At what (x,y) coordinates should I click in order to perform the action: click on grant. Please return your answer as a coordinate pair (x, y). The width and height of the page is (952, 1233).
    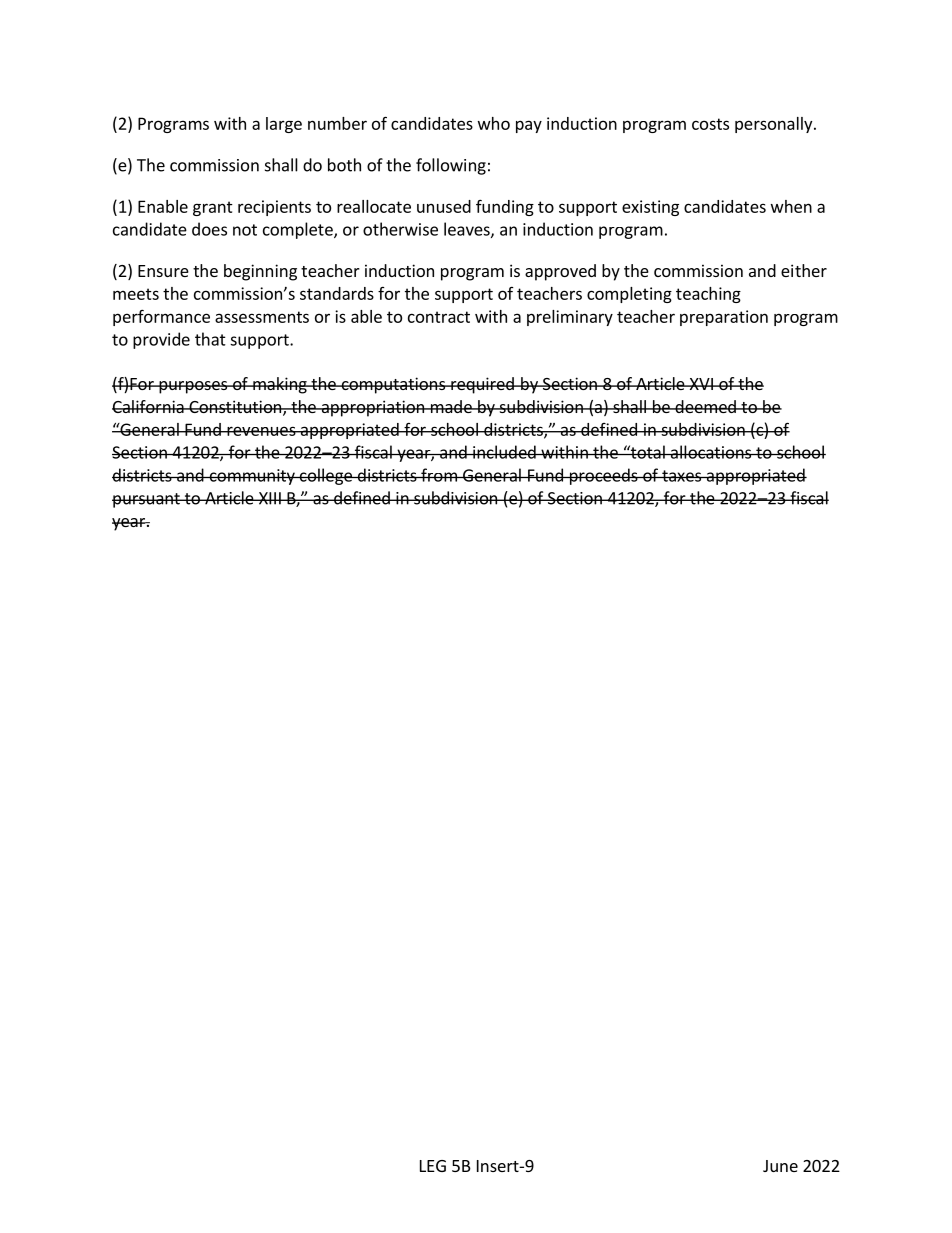
    Looking at the image, I should click on (213, 208).
